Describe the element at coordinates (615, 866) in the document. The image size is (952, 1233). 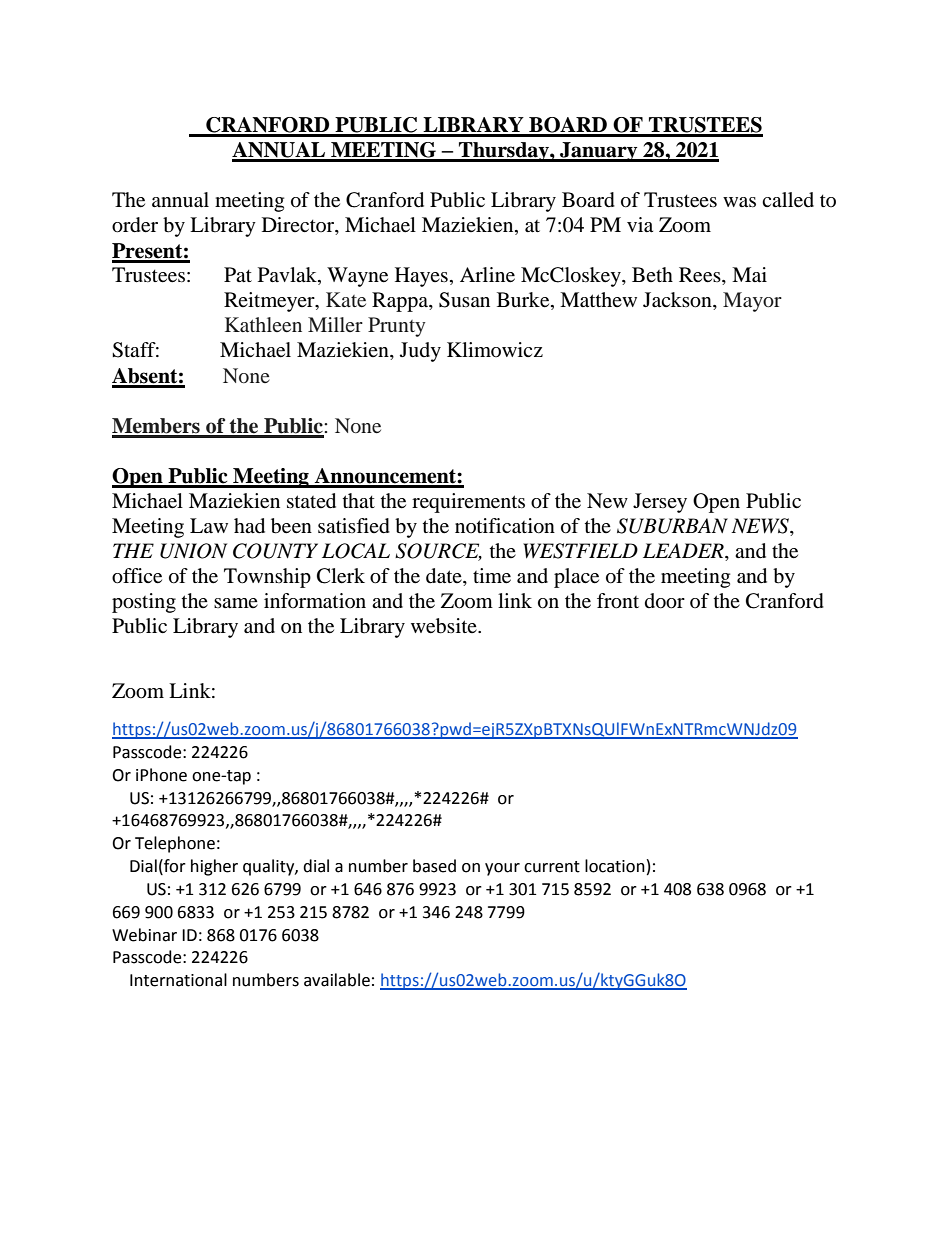
I see `location` at that location.
